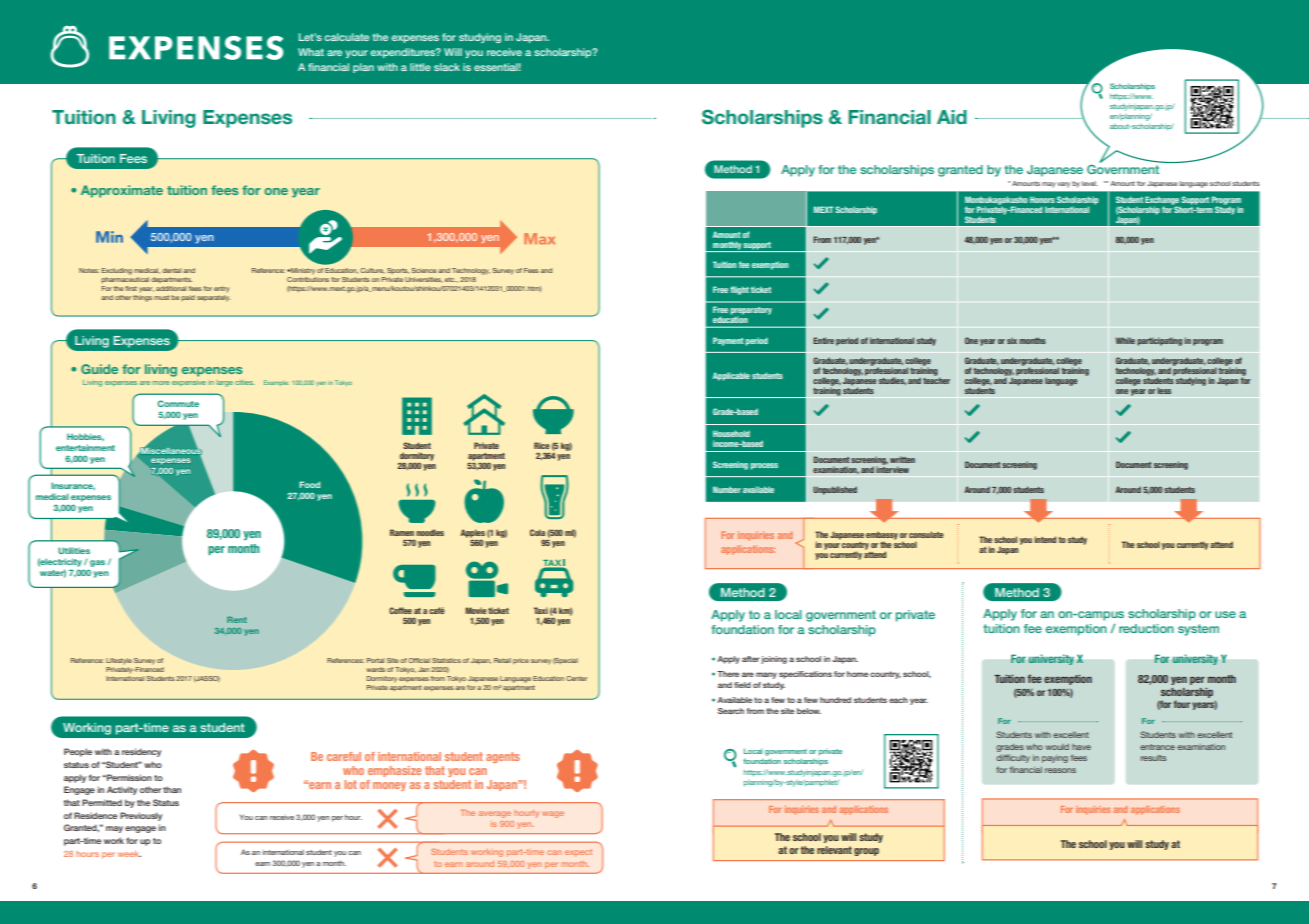 This screenshot has width=1309, height=924. I want to click on separately, so click(214, 298).
